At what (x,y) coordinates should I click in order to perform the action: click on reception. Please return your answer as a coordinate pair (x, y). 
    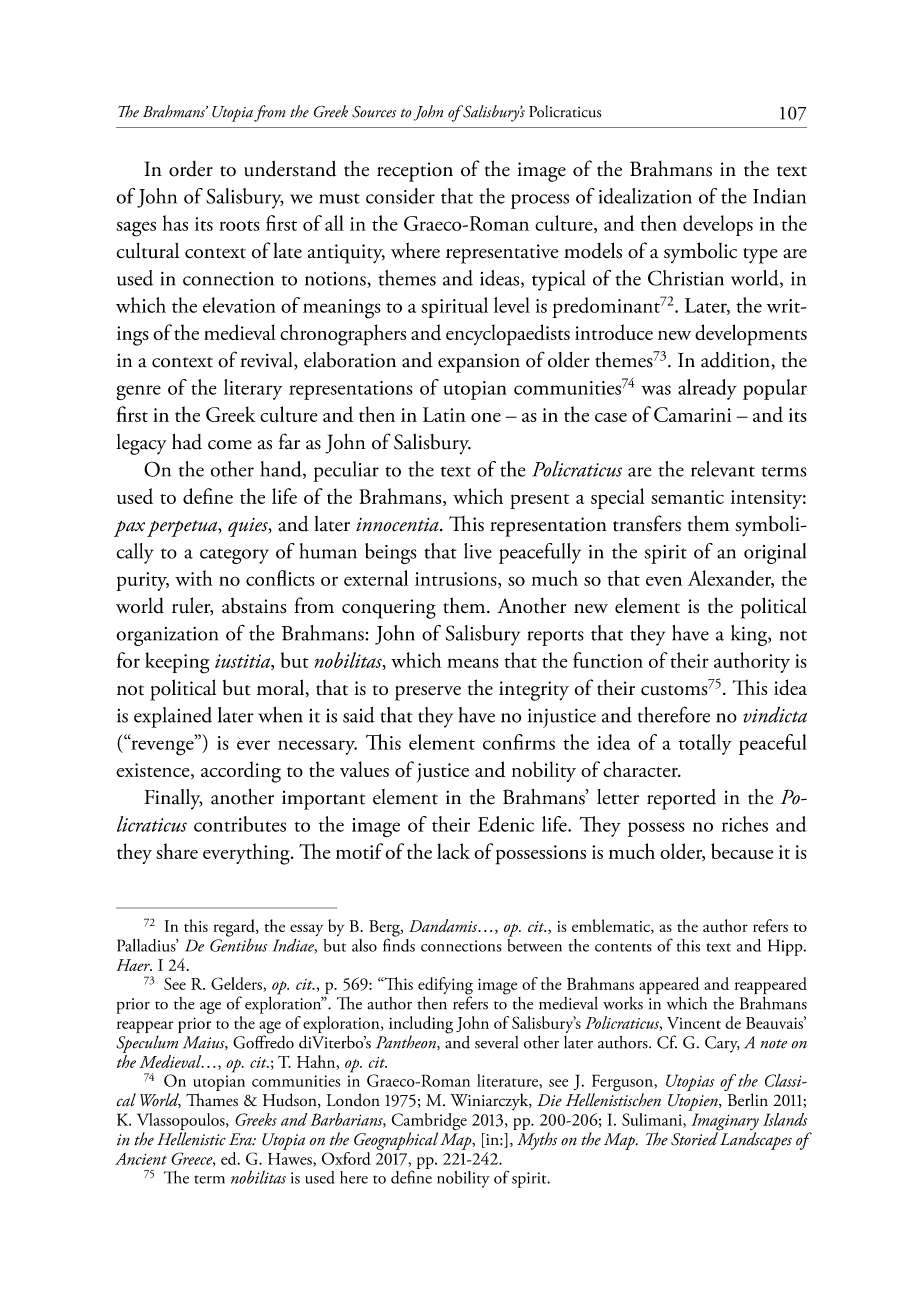
    Looking at the image, I should click on (415, 172).
